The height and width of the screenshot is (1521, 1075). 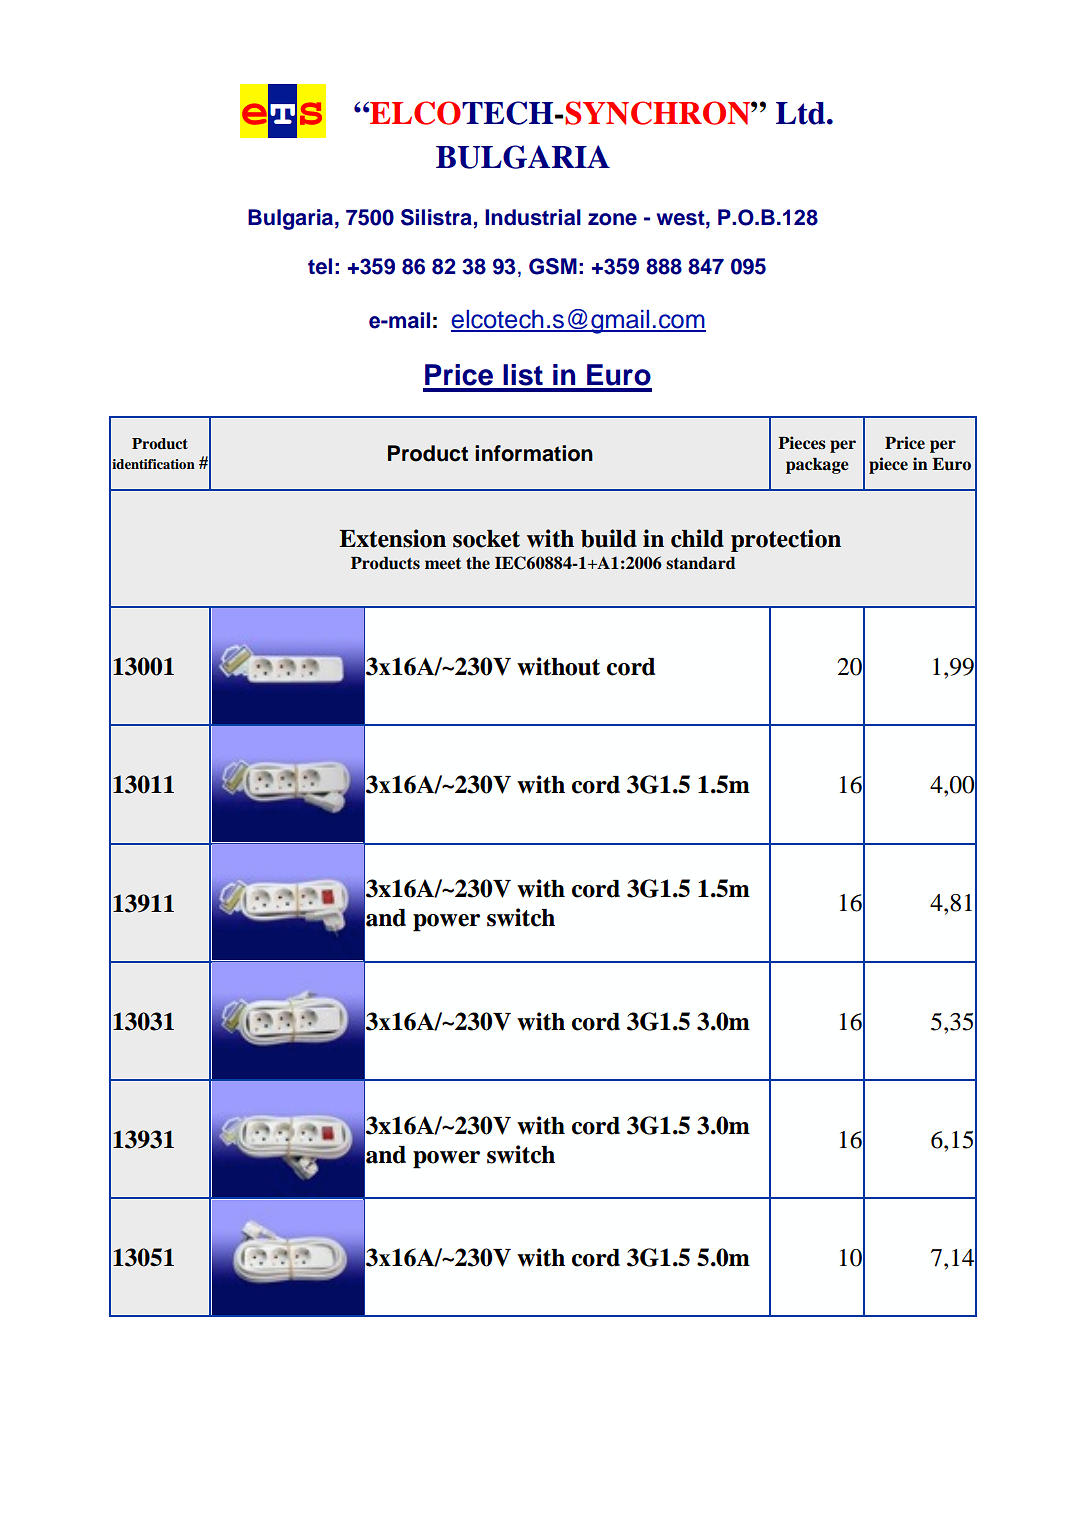 What do you see at coordinates (609, 538) in the screenshot?
I see `build` at bounding box center [609, 538].
